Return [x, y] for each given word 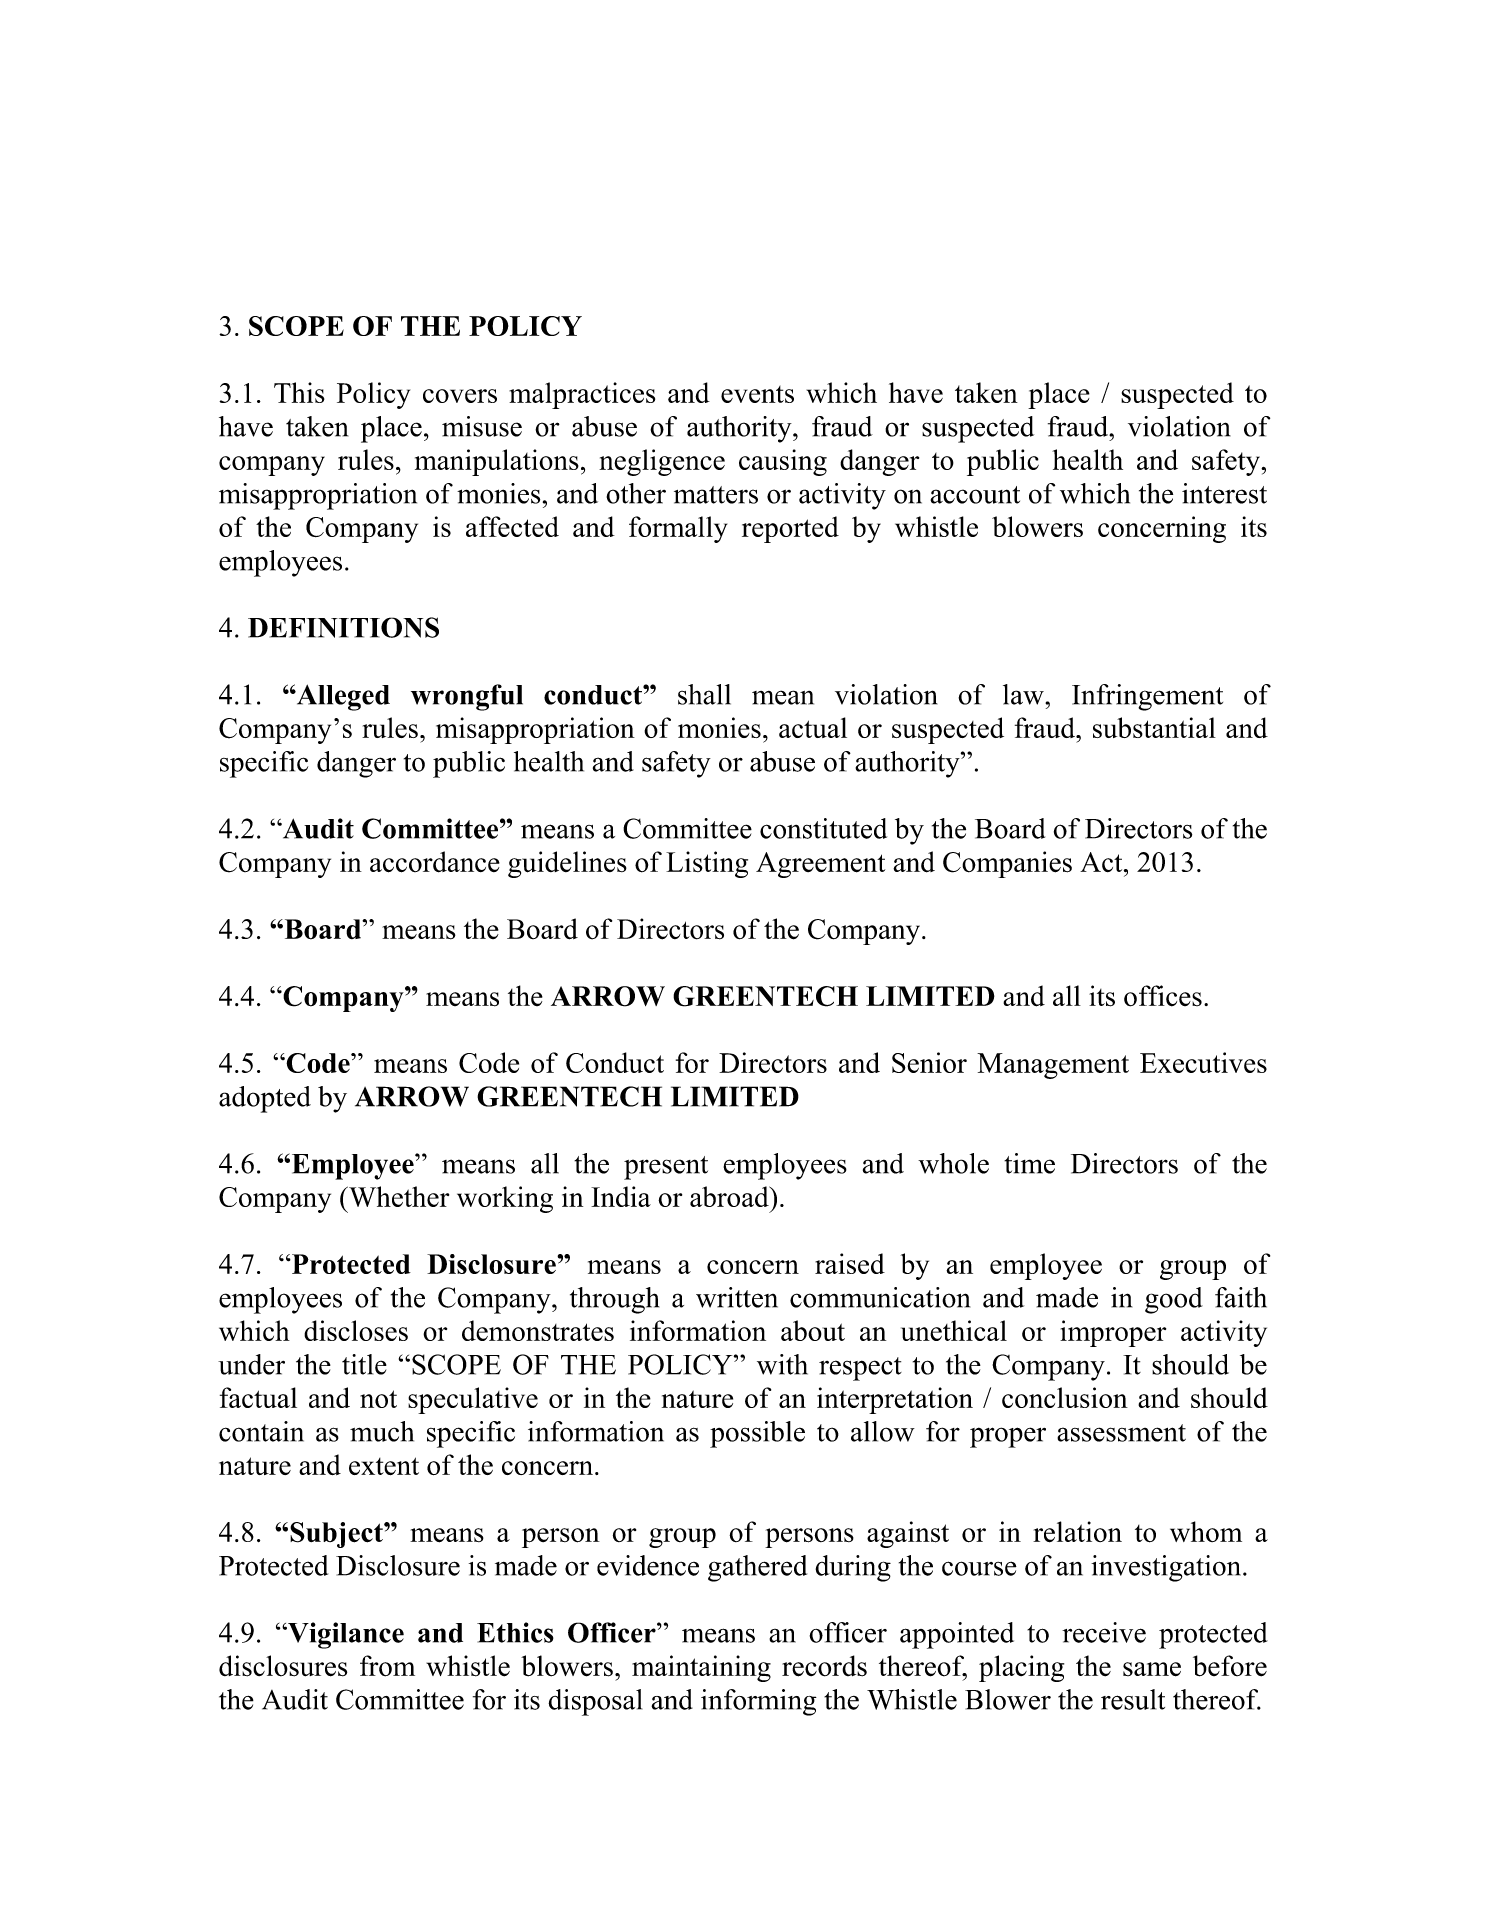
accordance [435, 862]
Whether [398, 1196]
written [737, 1297]
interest [1224, 493]
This [299, 392]
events [757, 394]
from [387, 1666]
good [1174, 1300]
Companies [1007, 864]
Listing [707, 864]
